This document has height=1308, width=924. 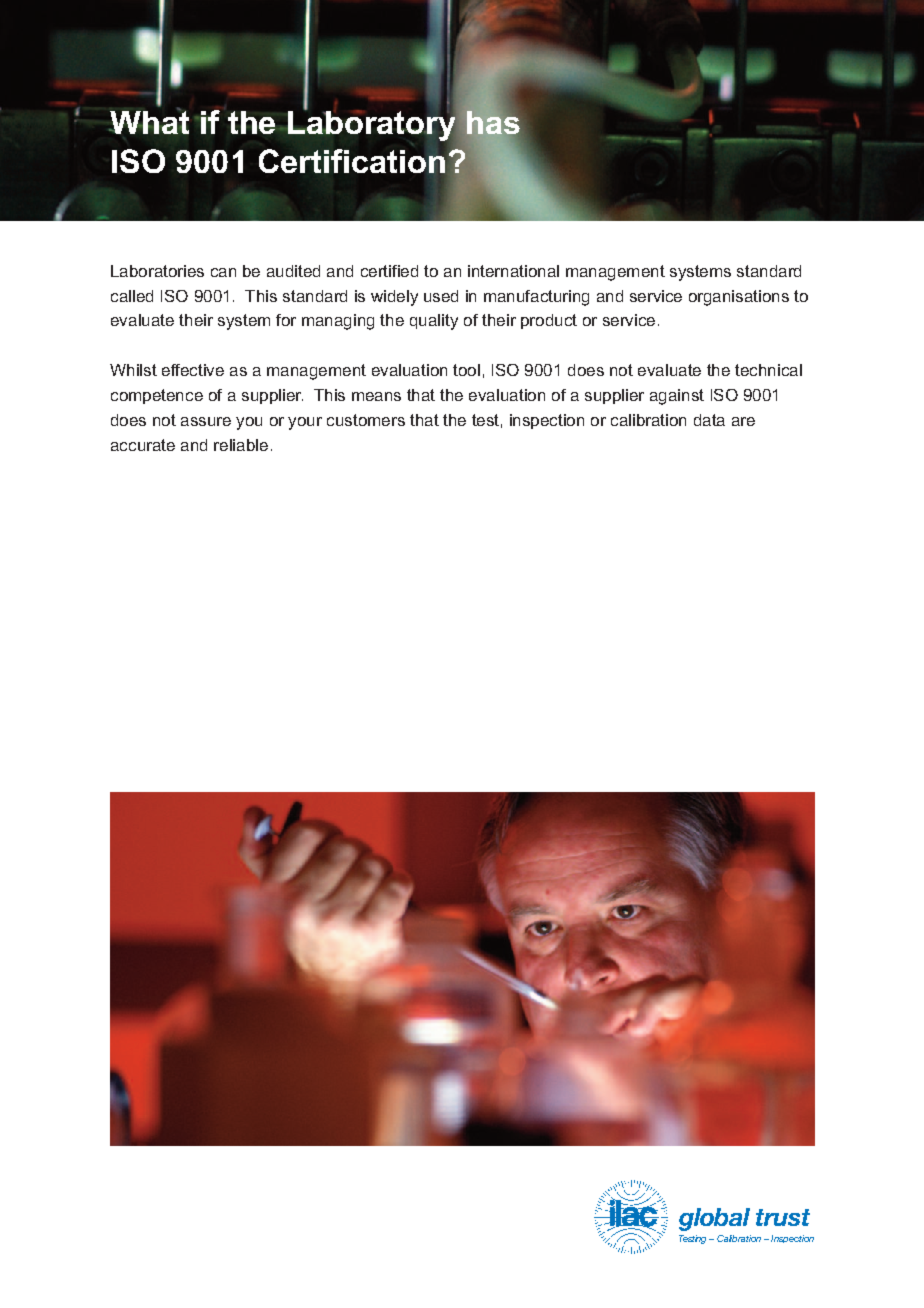 What do you see at coordinates (739, 298) in the document?
I see `organisations` at bounding box center [739, 298].
